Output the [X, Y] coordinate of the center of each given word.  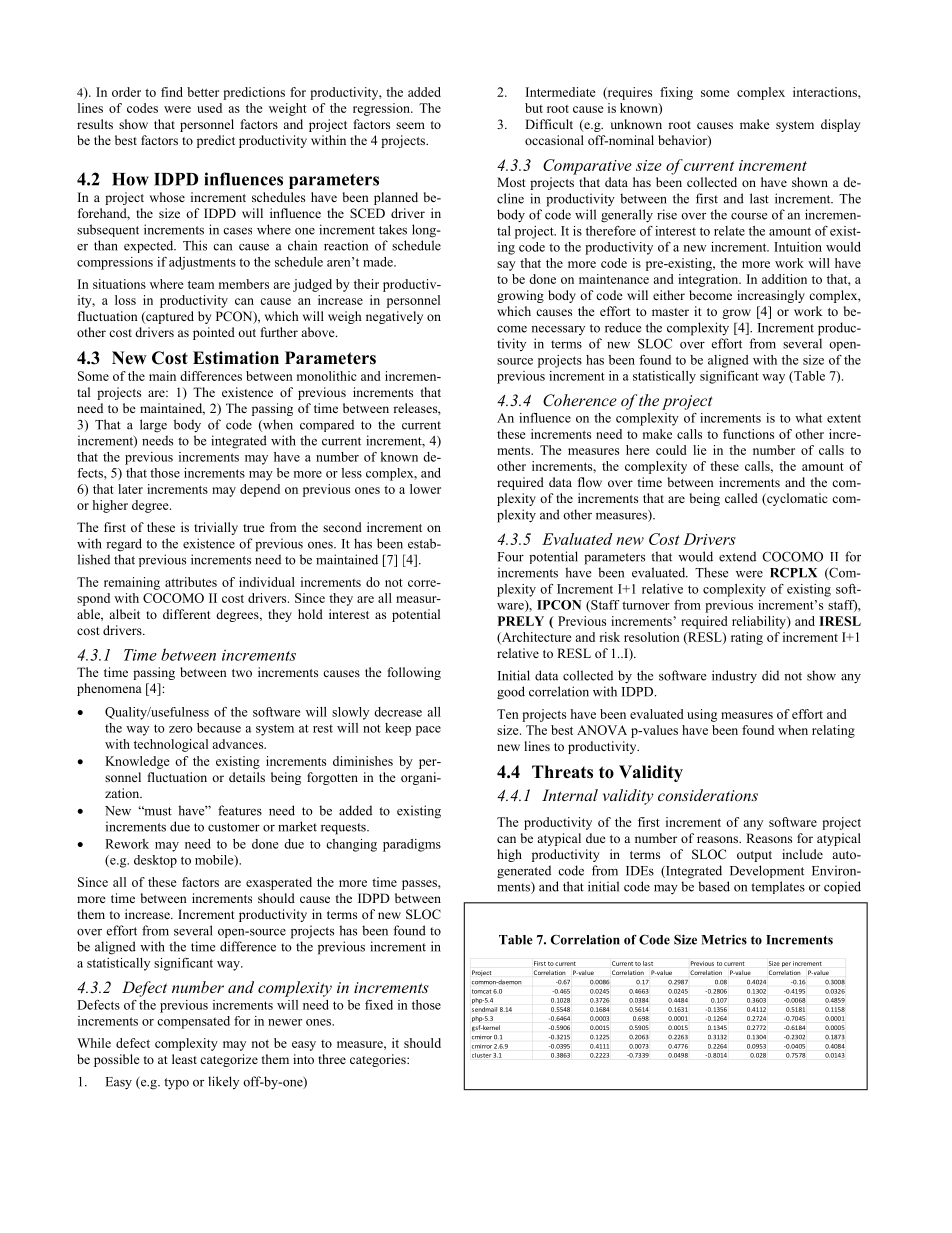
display [840, 125]
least [184, 1059]
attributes [191, 582]
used [209, 108]
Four [510, 557]
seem [410, 125]
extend [737, 556]
